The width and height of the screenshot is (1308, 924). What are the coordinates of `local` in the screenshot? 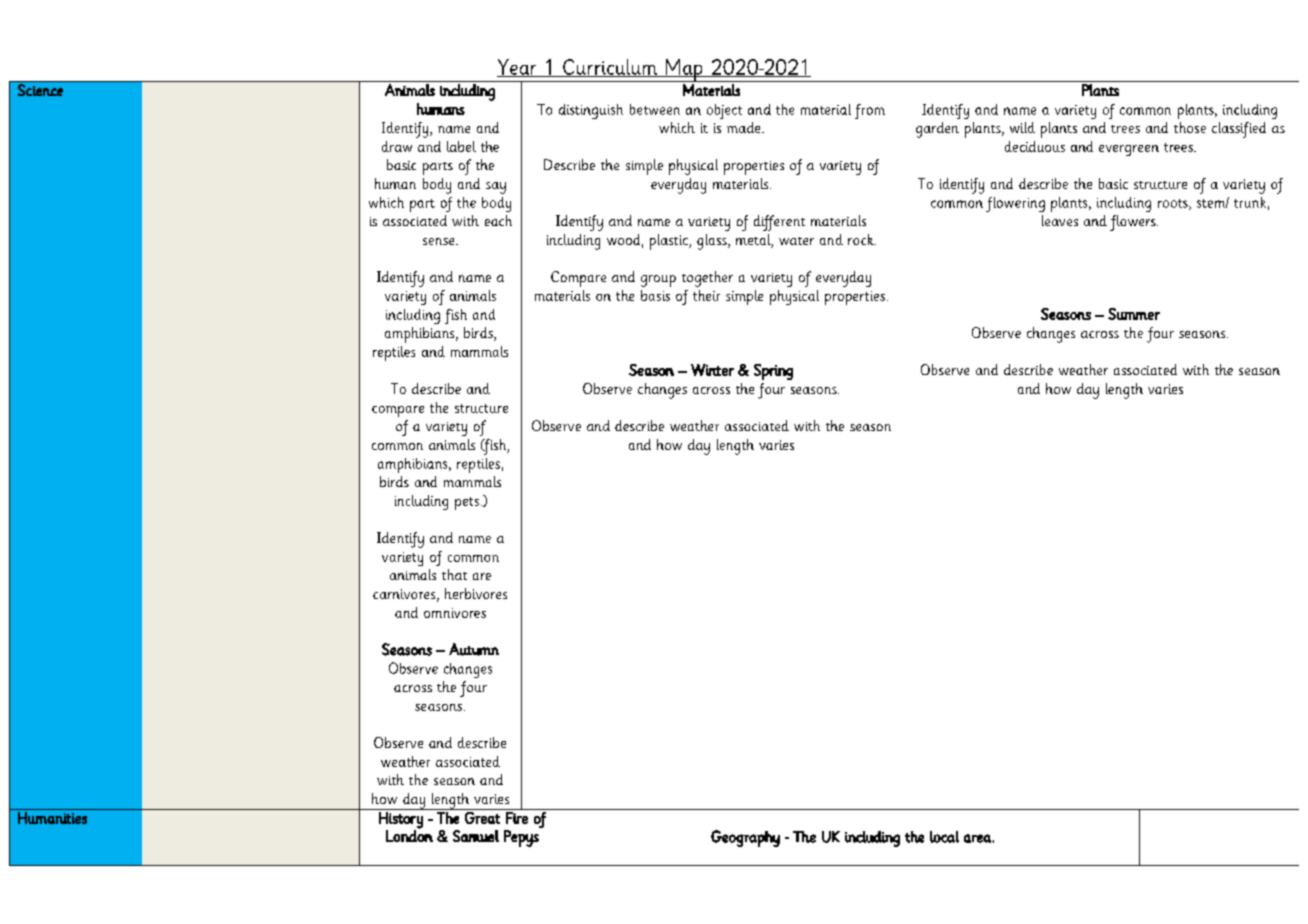 It's located at (944, 837).
